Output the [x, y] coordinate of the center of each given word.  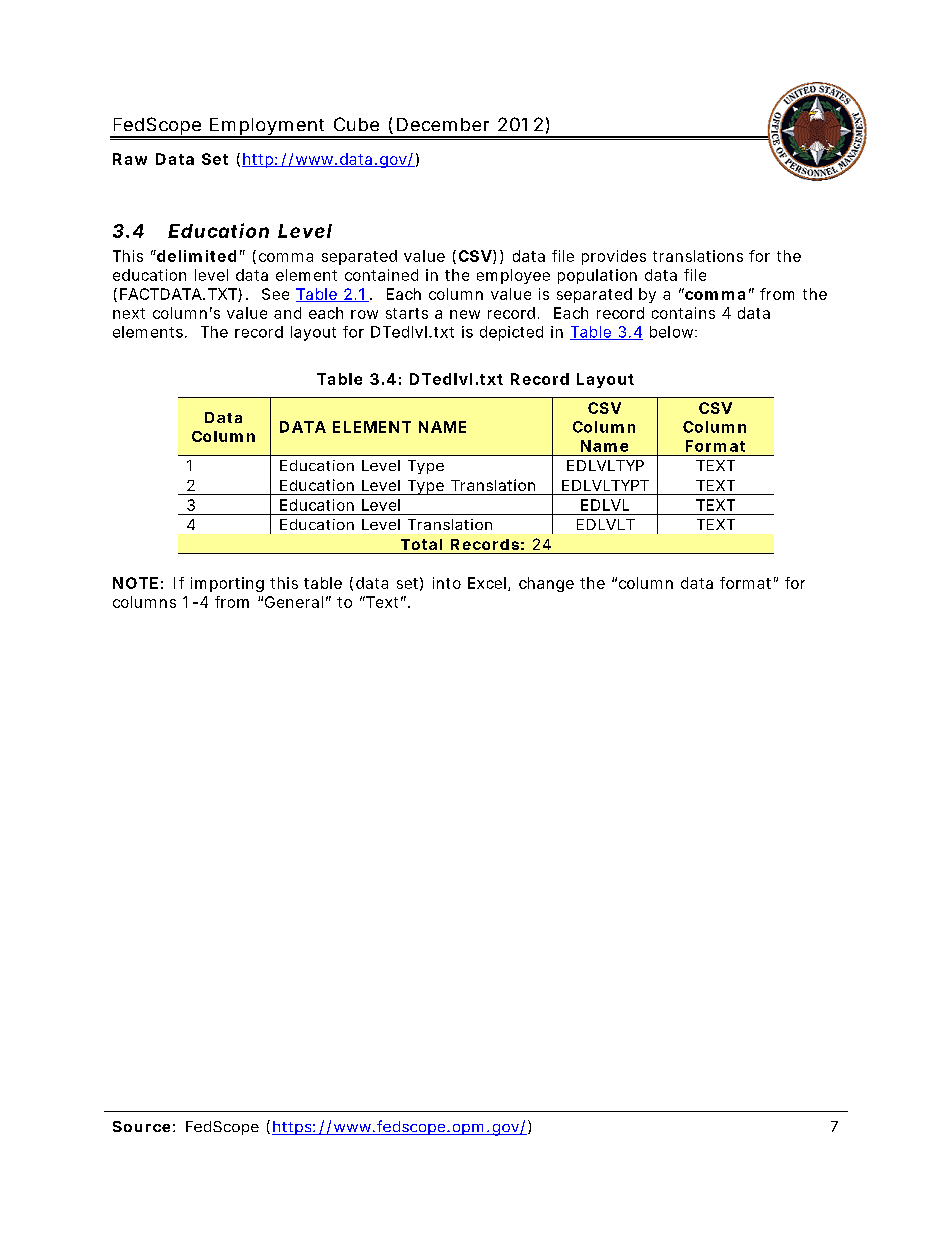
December [443, 124]
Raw [130, 159]
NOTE [135, 583]
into [447, 583]
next [129, 313]
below [673, 332]
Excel [487, 583]
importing [227, 584]
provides [614, 257]
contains [683, 313]
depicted [511, 333]
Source [141, 1126]
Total [421, 544]
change [546, 584]
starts [407, 313]
